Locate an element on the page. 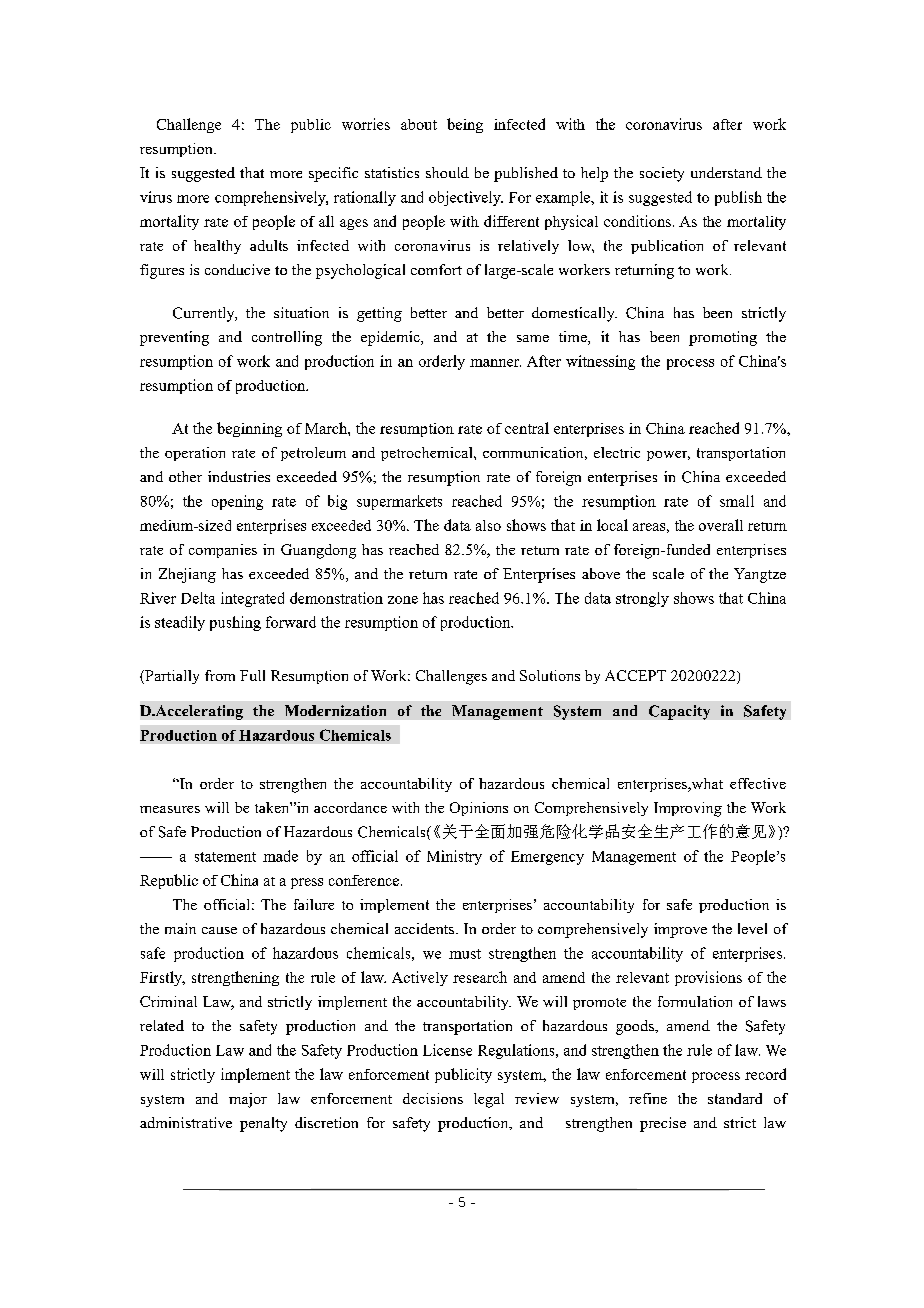 Image resolution: width=924 pixels, height=1308 pixels. should is located at coordinates (447, 172).
